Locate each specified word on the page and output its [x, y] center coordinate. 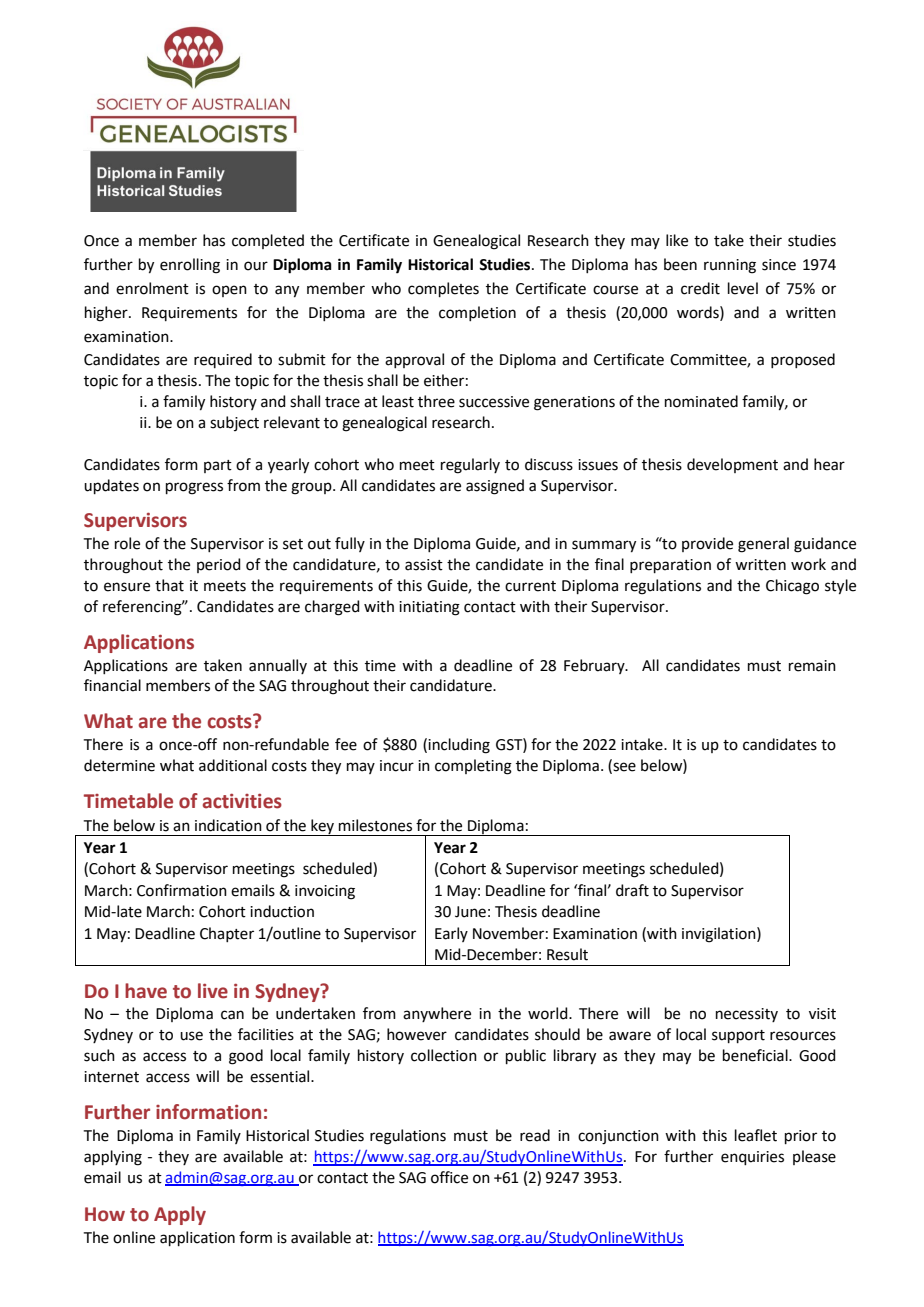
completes [443, 289]
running [730, 266]
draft [632, 890]
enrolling [190, 266]
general [763, 545]
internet [111, 1077]
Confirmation [182, 890]
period [219, 565]
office [449, 1177]
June [470, 912]
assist [424, 565]
